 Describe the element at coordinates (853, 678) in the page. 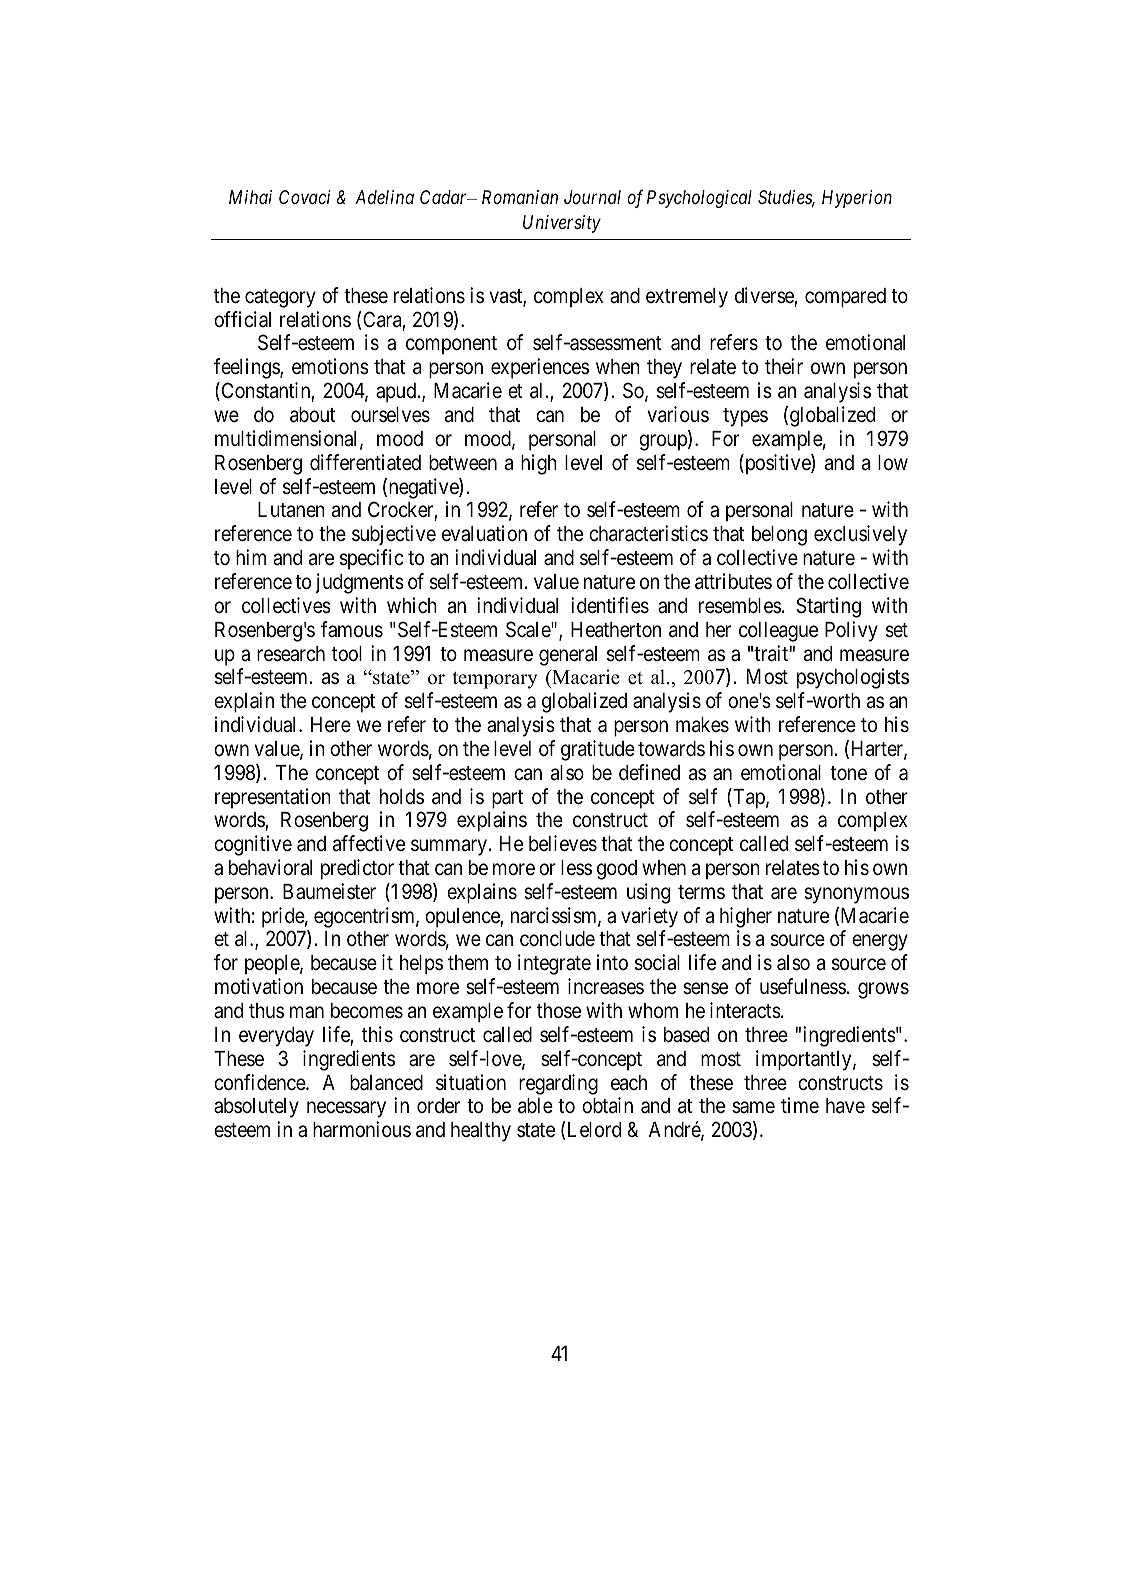

I see `psychologists` at that location.
